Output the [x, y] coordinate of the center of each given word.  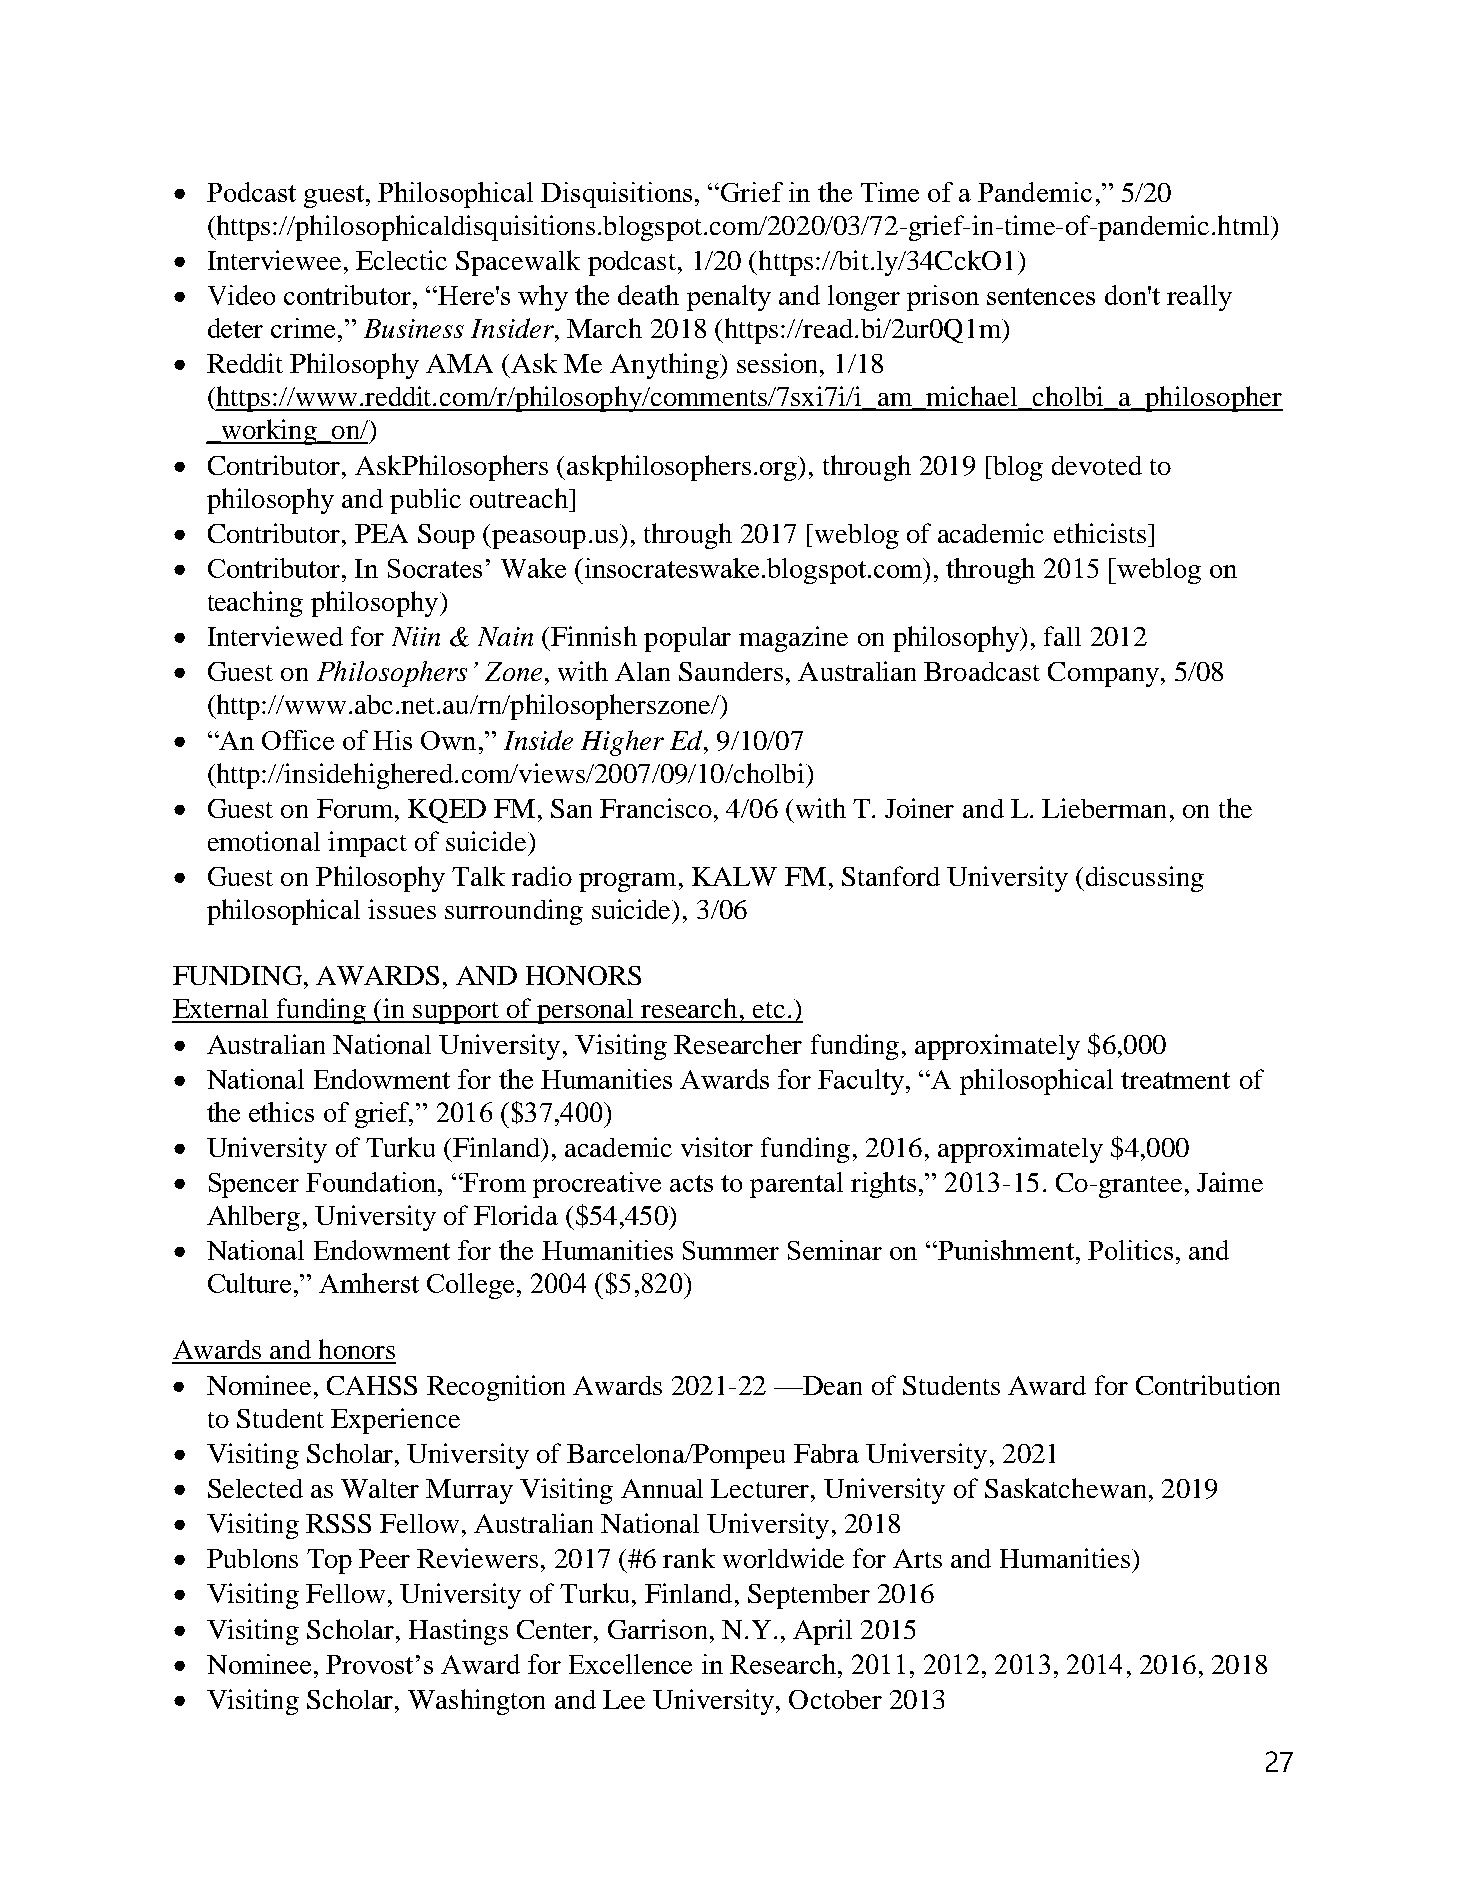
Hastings [458, 1632]
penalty [729, 298]
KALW [734, 876]
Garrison [657, 1629]
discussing [1143, 879]
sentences [1041, 296]
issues [402, 909]
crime [303, 328]
